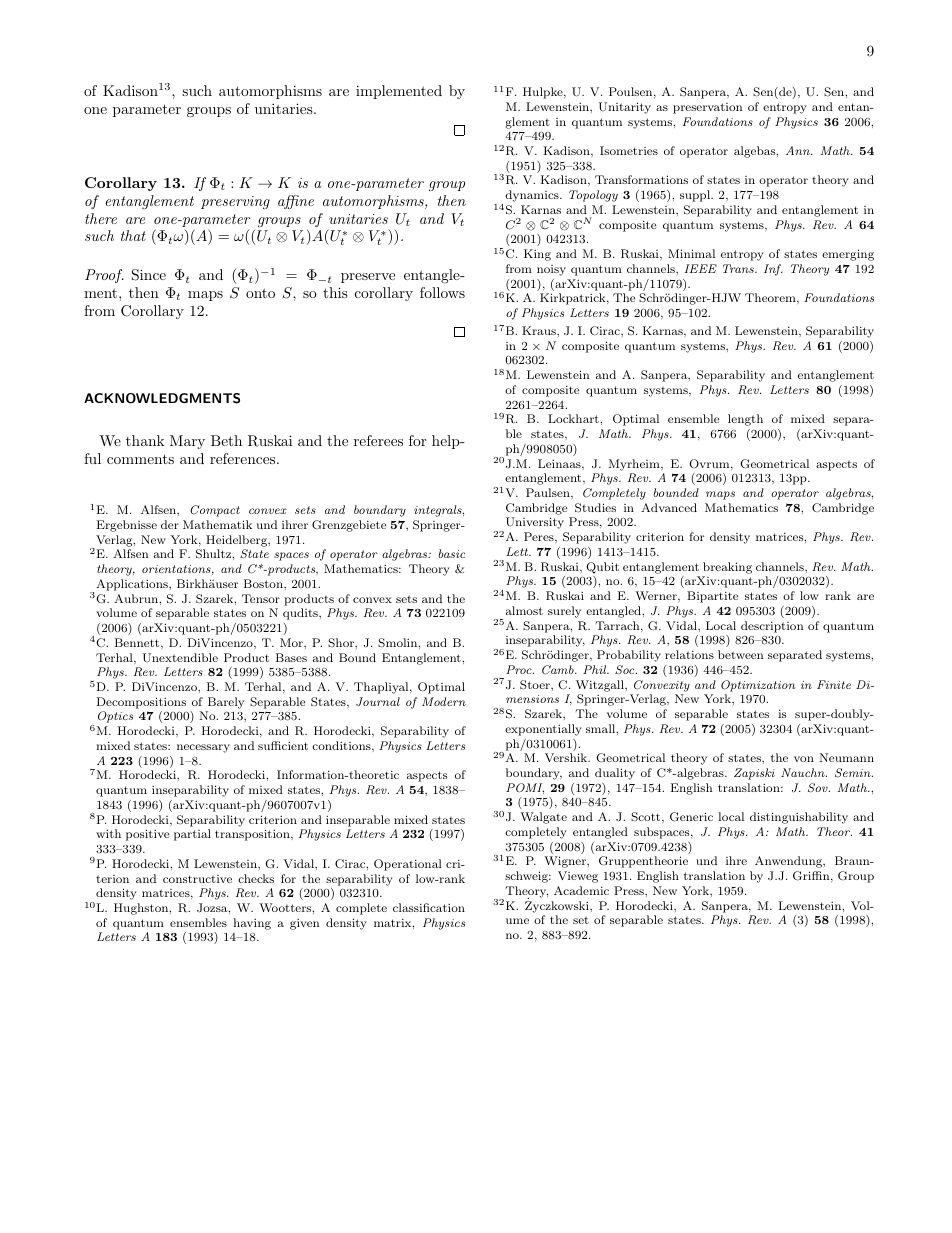 This document has height=1233, width=952. I want to click on dynamics, so click(533, 196).
